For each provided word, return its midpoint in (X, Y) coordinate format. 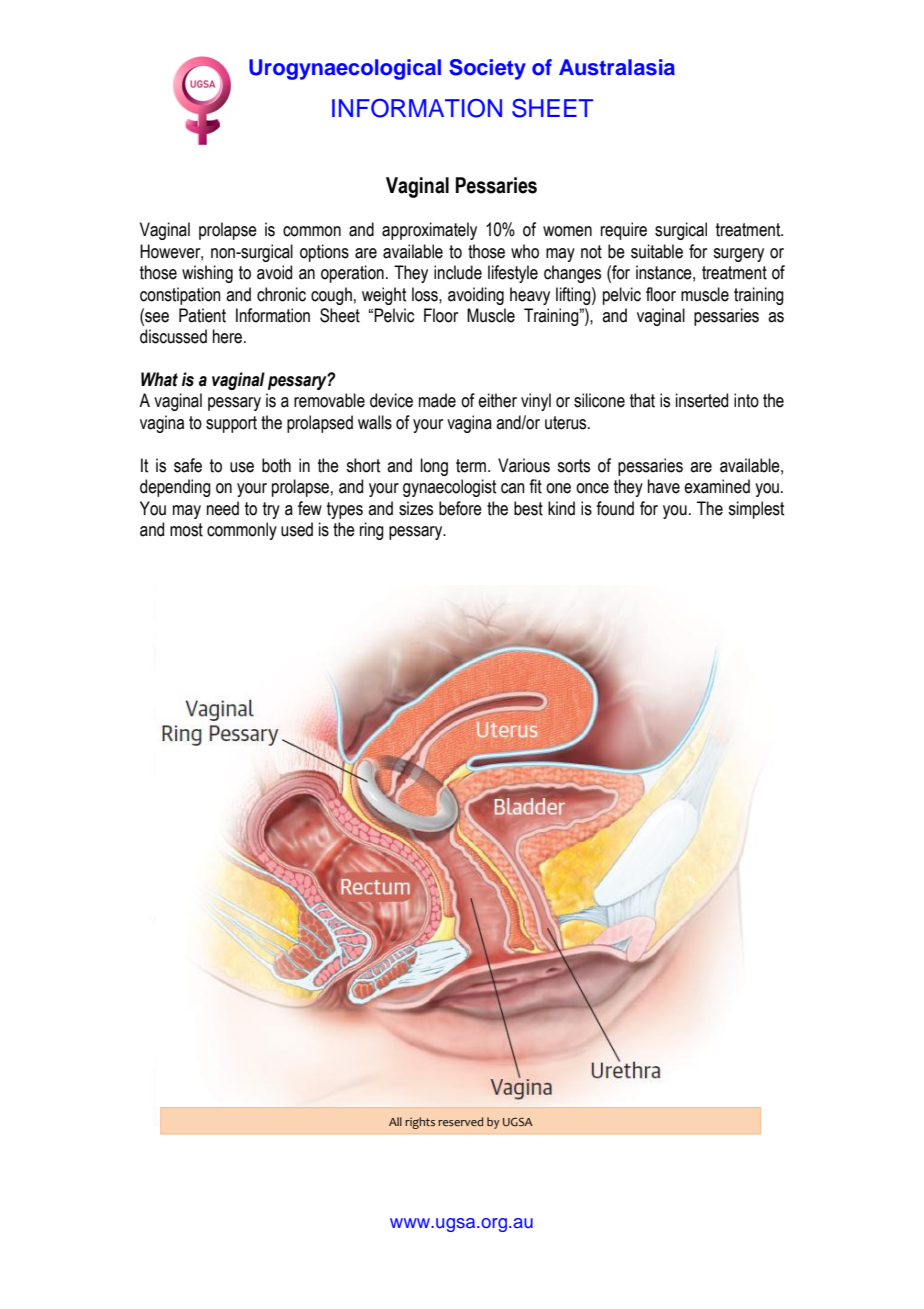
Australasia (617, 67)
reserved (460, 1121)
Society (487, 69)
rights (420, 1123)
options (324, 253)
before (460, 508)
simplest (756, 510)
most (186, 530)
